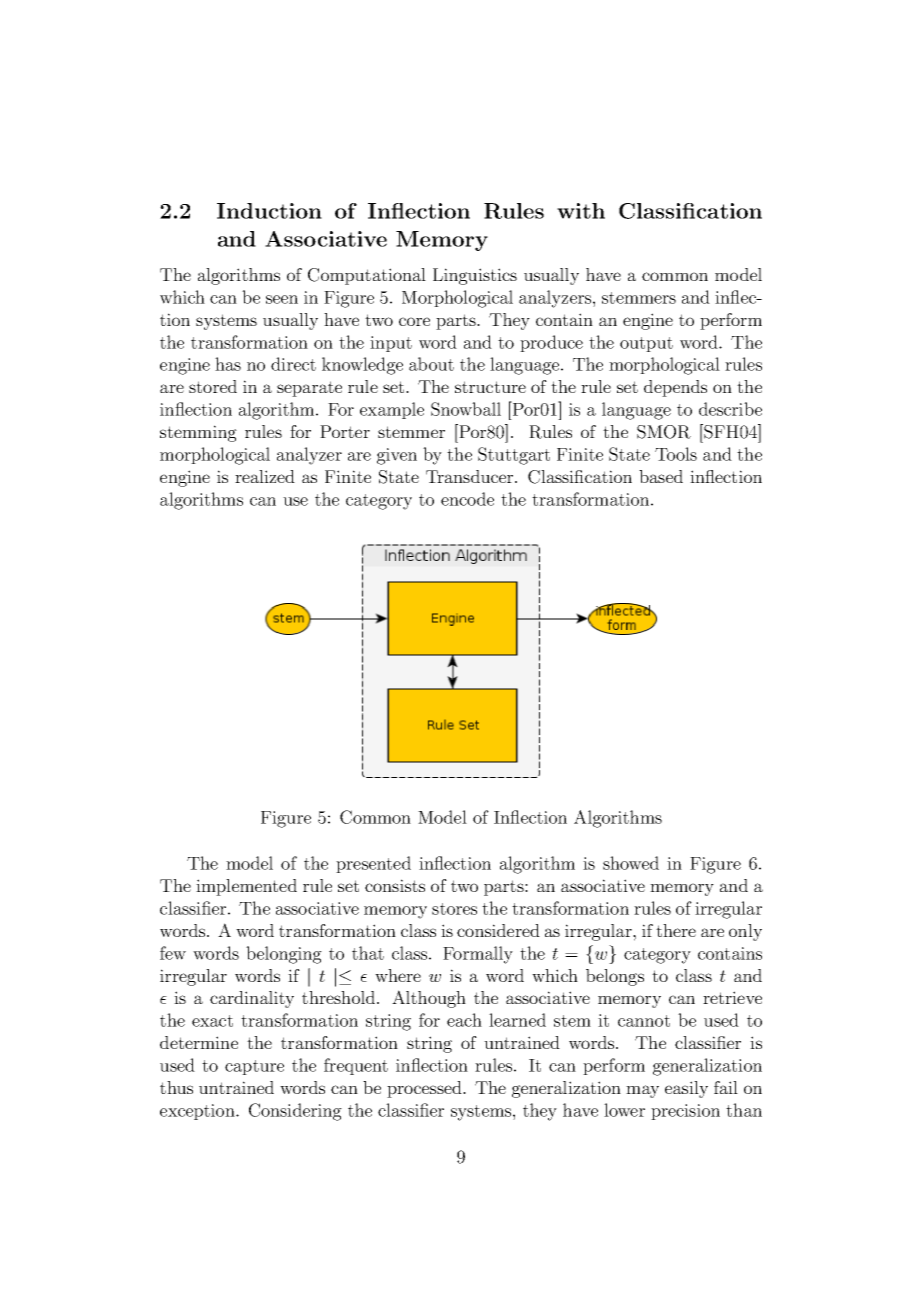  What do you see at coordinates (282, 299) in the screenshot?
I see `seen` at bounding box center [282, 299].
